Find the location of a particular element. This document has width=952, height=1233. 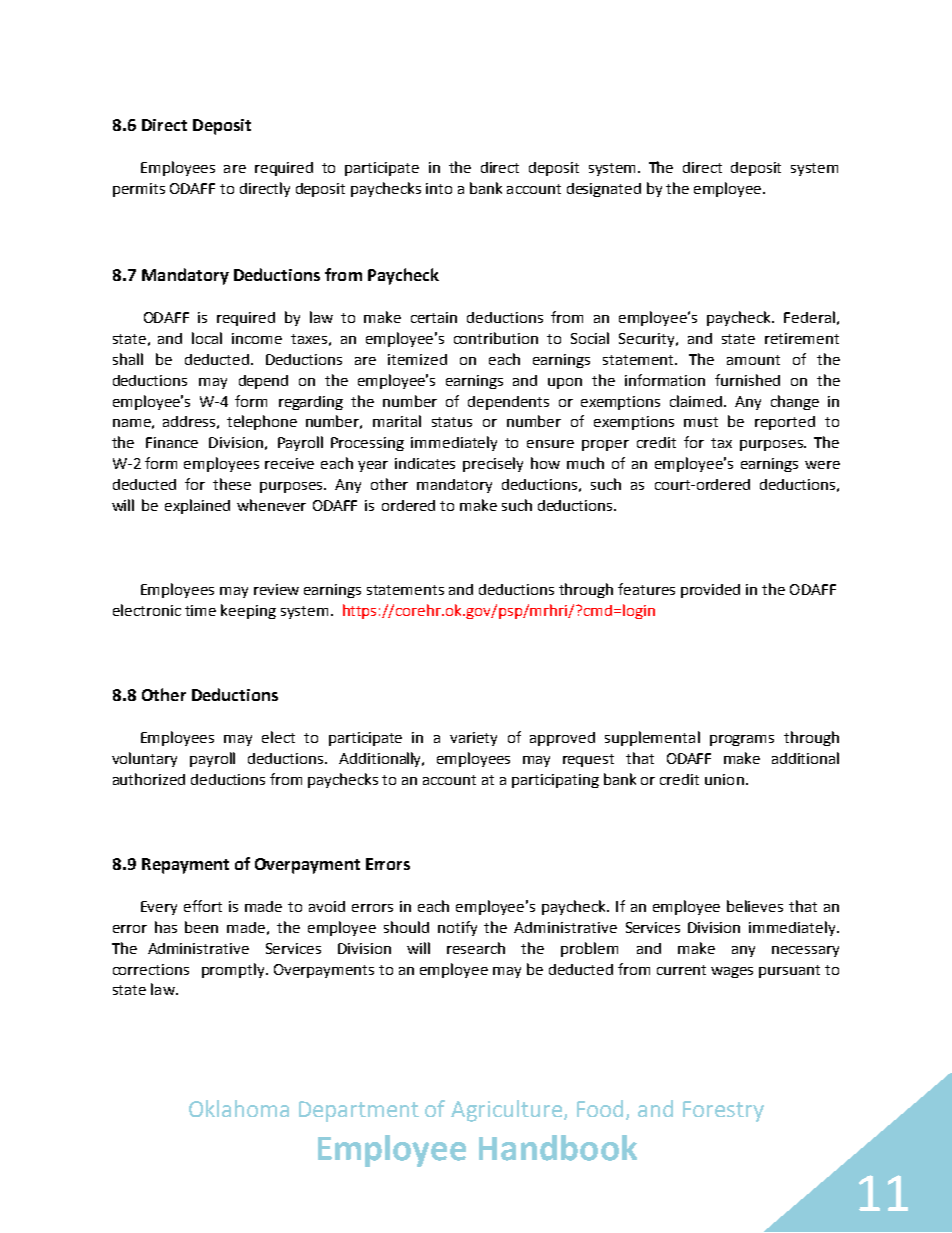

Oklahoma is located at coordinates (239, 1108).
